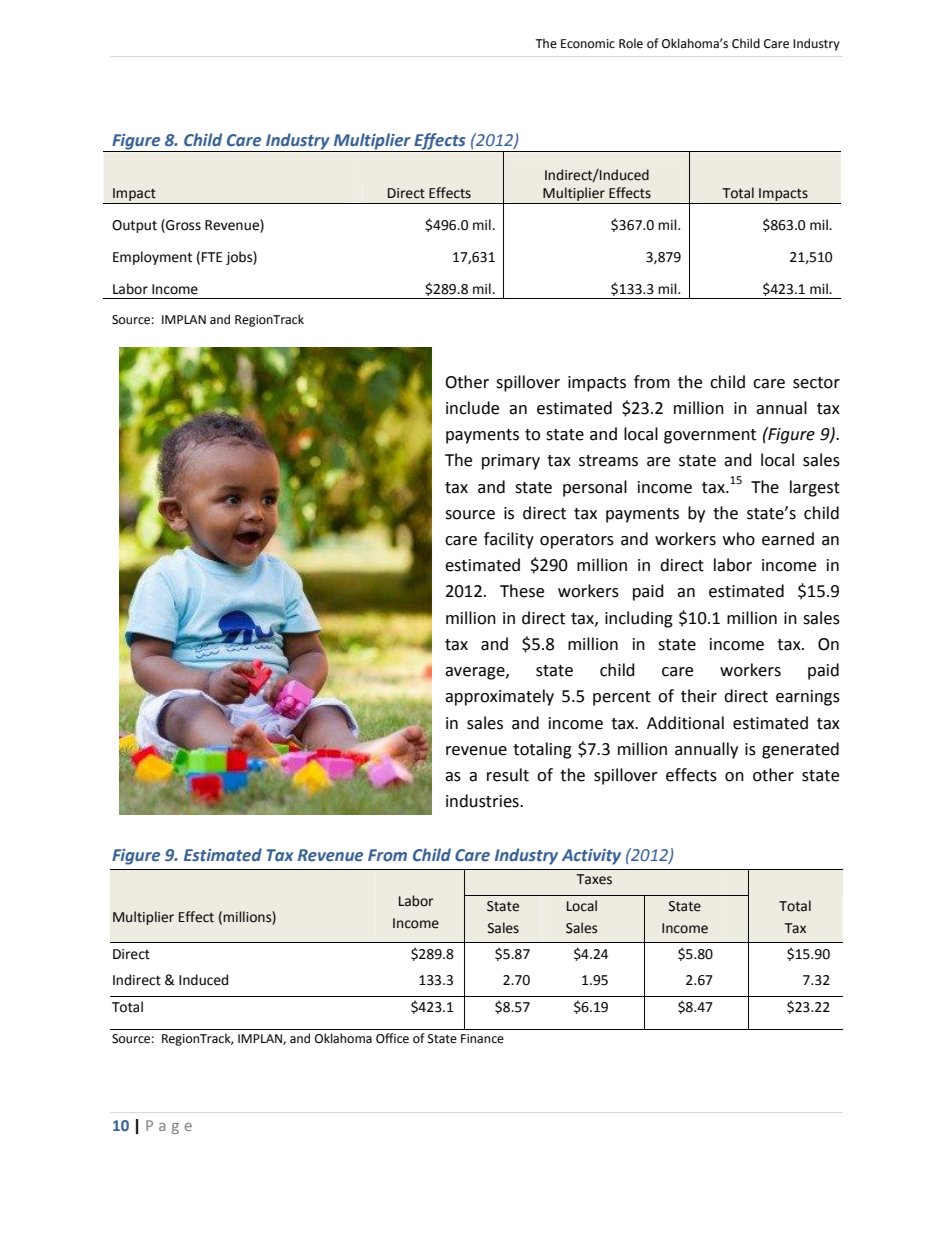 The height and width of the screenshot is (1233, 952). Describe the element at coordinates (699, 696) in the screenshot. I see `their` at that location.
